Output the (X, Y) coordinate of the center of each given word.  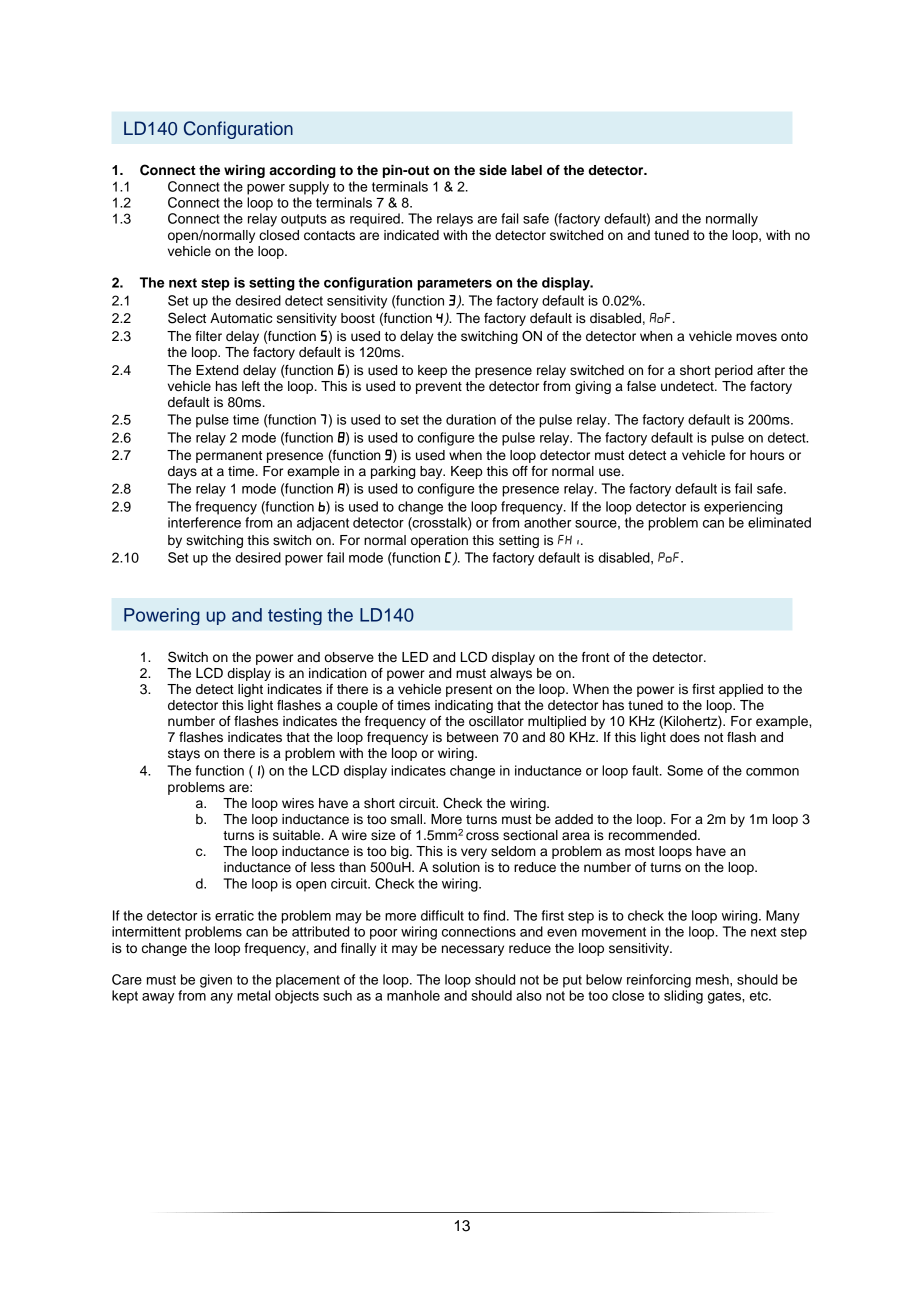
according (302, 171)
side (493, 170)
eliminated (779, 522)
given (216, 981)
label (526, 170)
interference (204, 522)
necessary (473, 950)
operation (439, 541)
